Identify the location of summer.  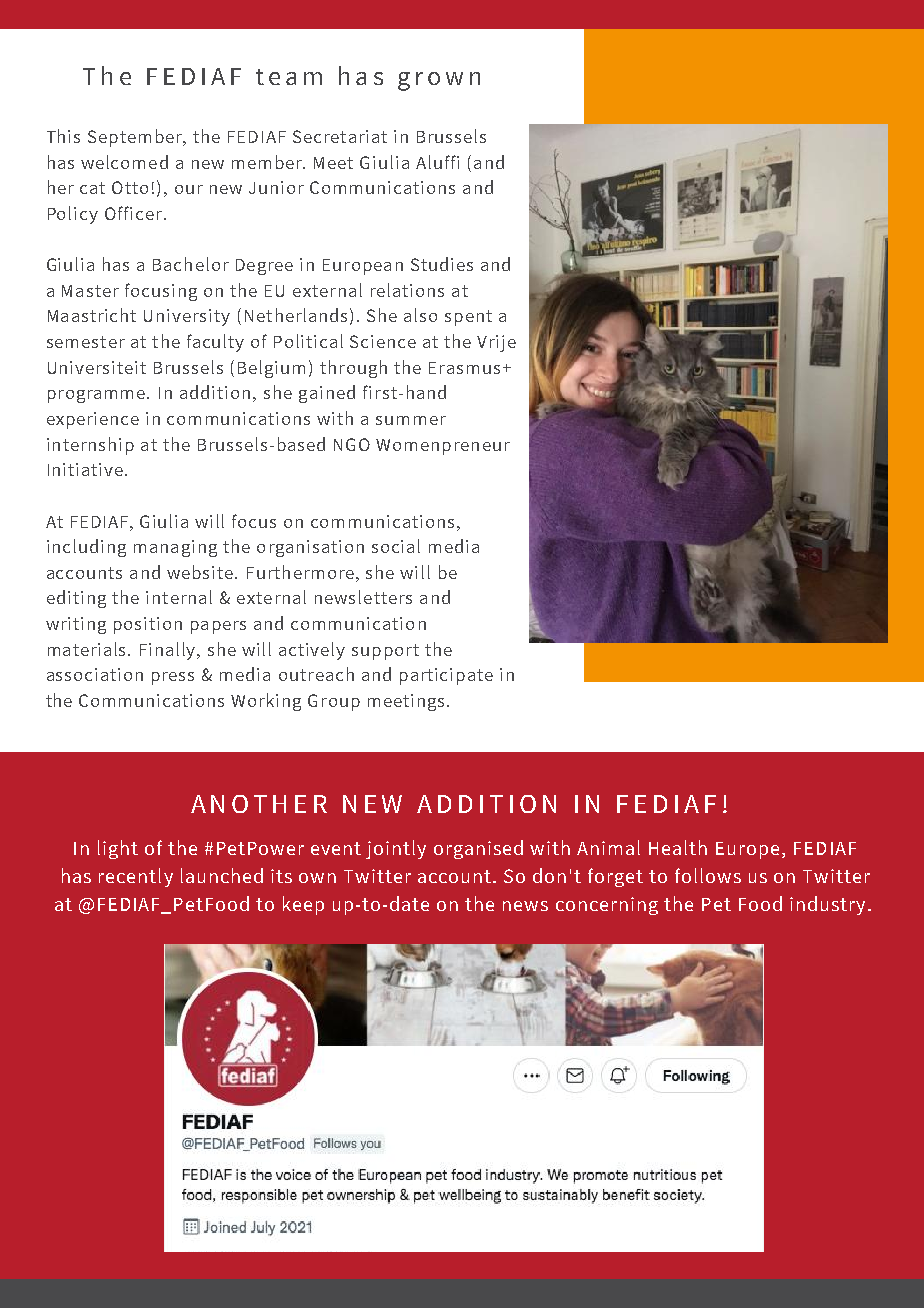
(411, 420).
